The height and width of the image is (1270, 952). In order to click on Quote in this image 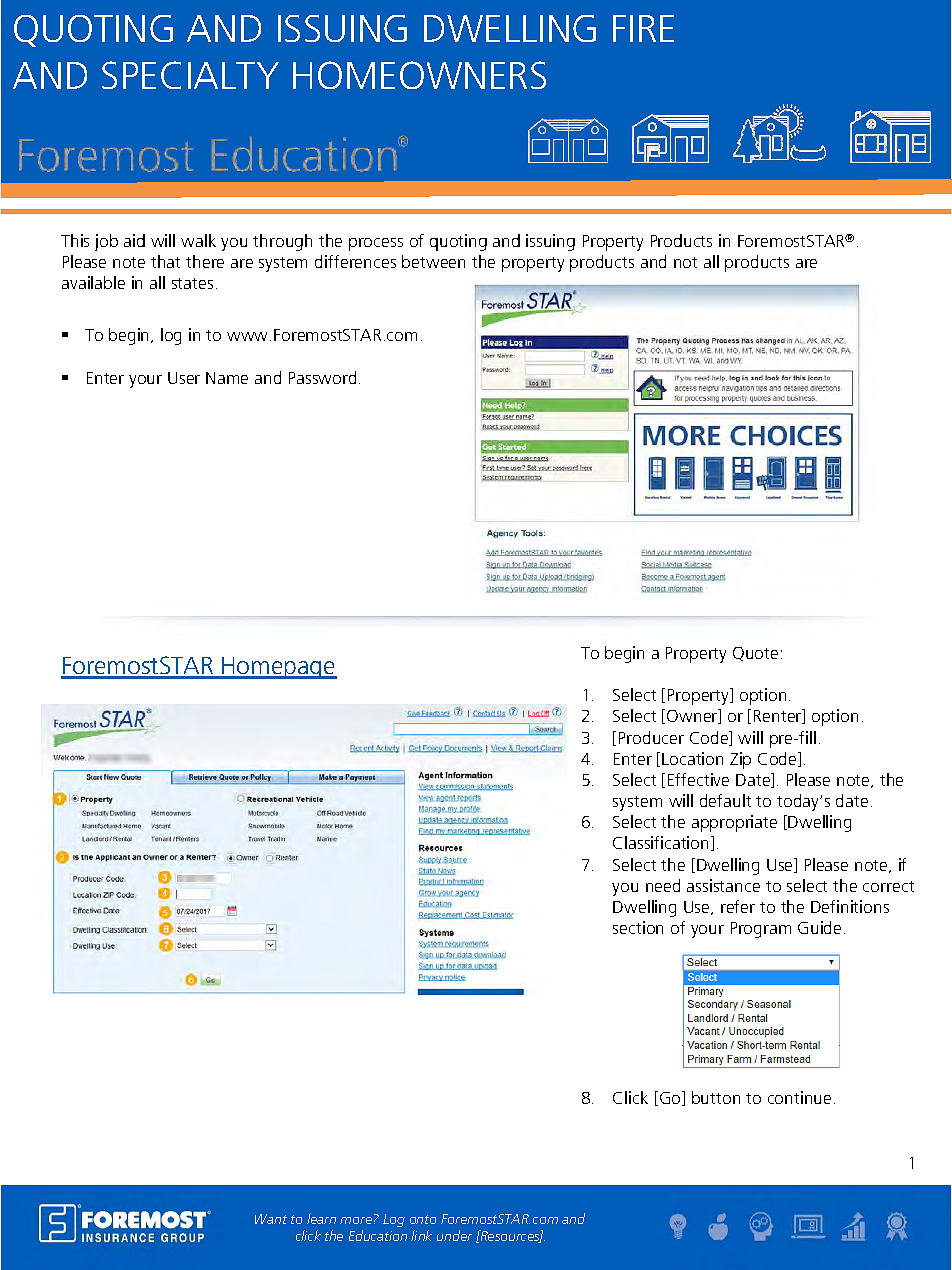, I will do `click(755, 654)`.
